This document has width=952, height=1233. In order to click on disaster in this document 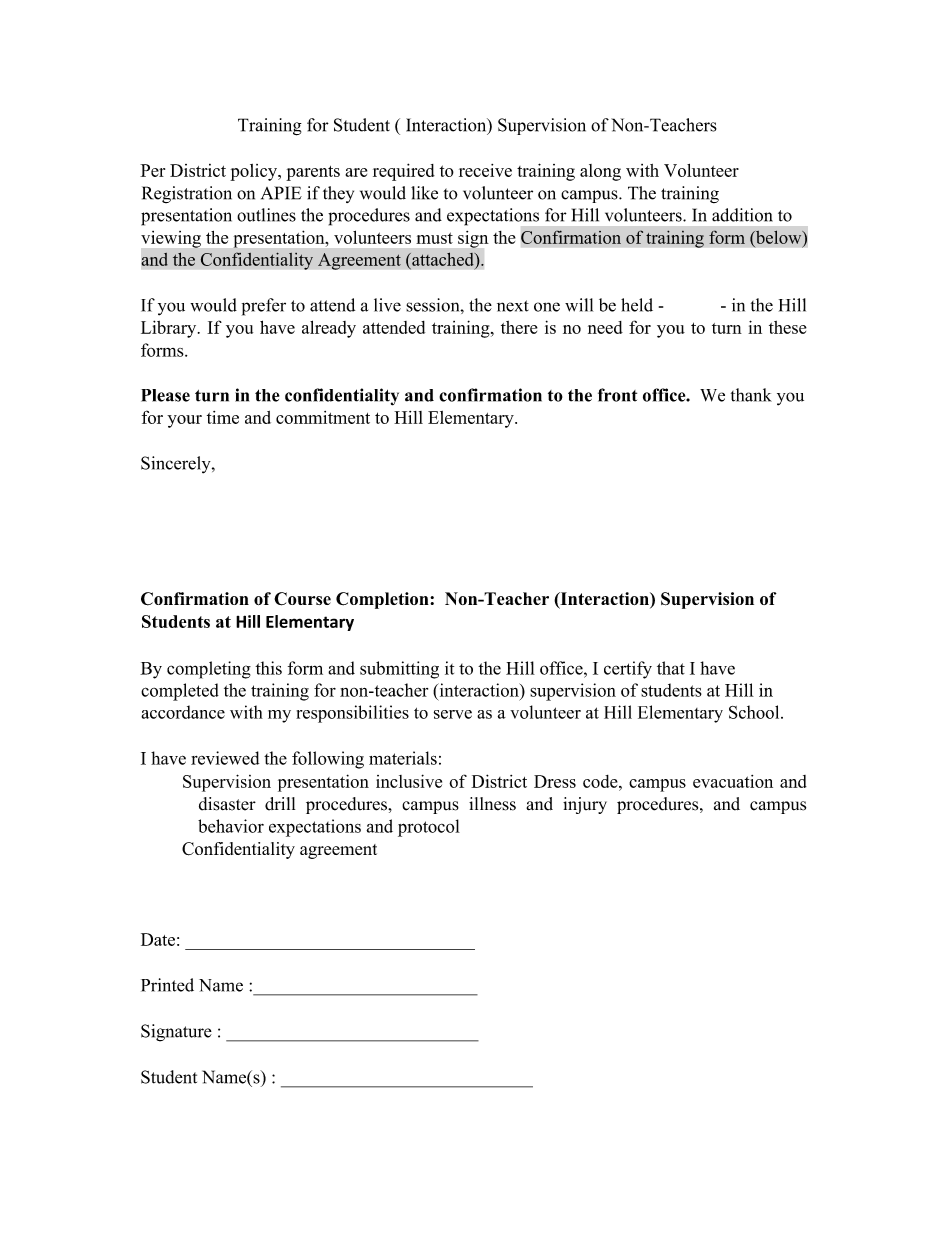, I will do `click(227, 804)`.
